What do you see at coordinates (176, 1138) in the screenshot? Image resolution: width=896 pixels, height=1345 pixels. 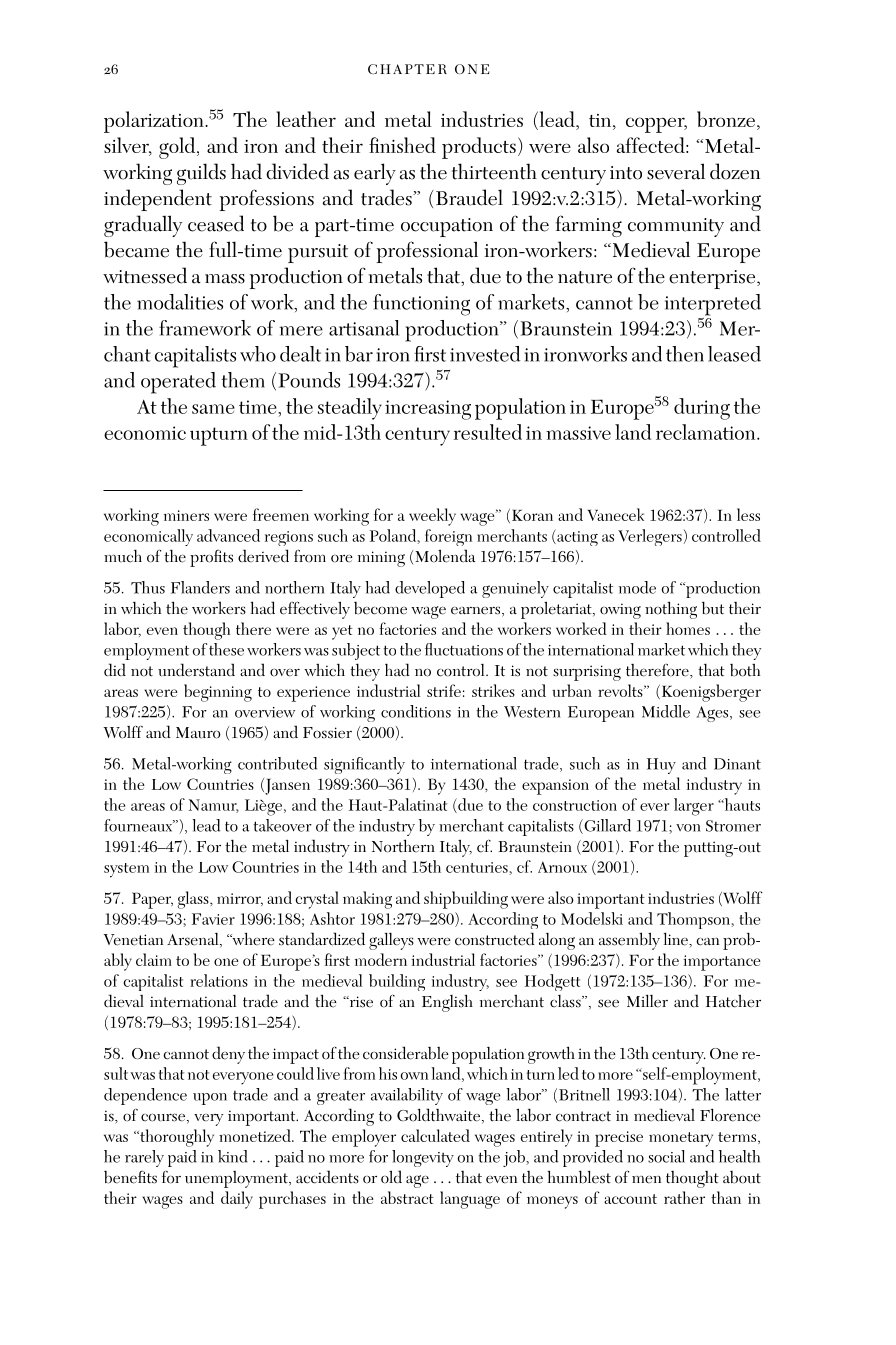 I see `thoroughly` at bounding box center [176, 1138].
